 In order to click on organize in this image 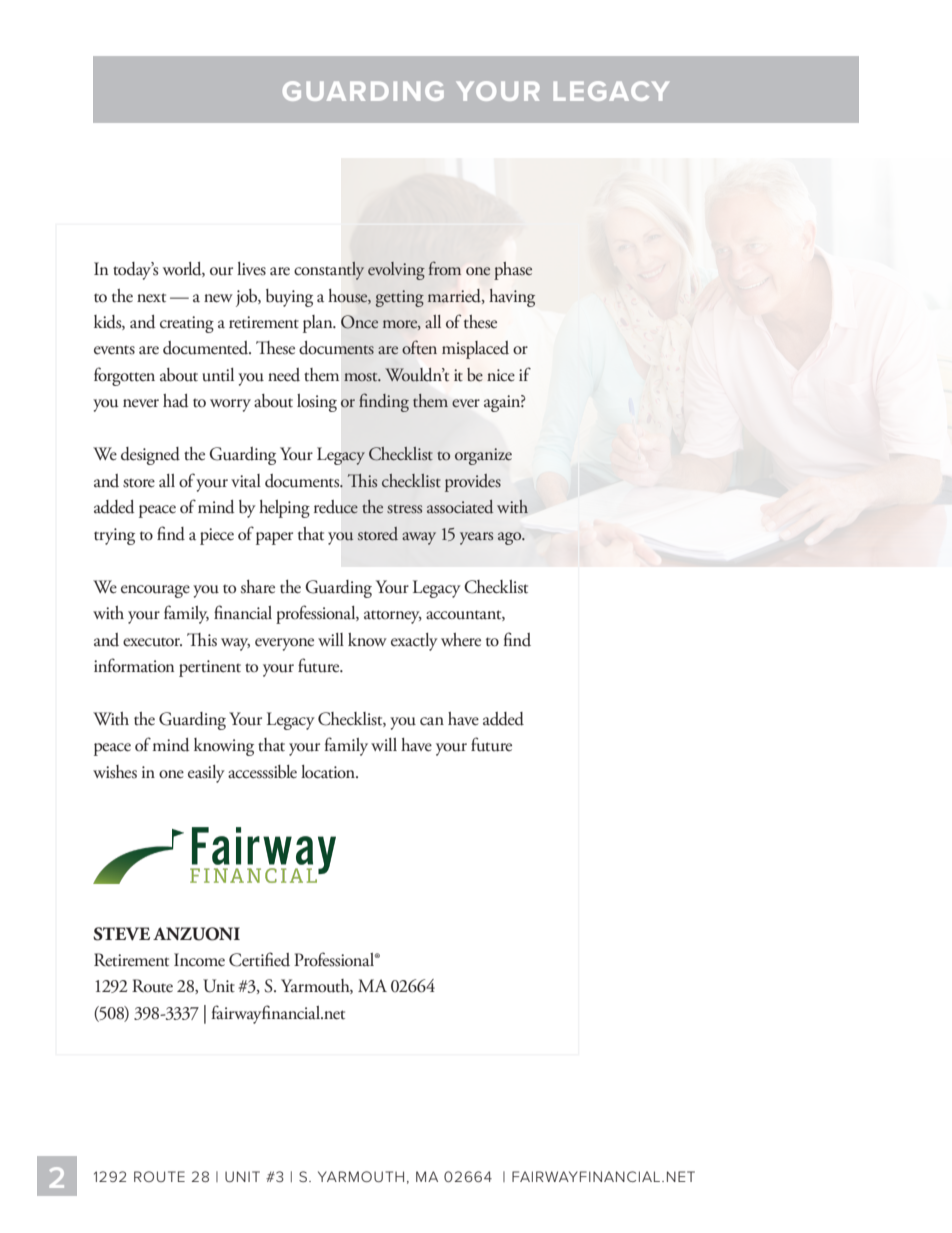, I will do `click(483, 456)`.
